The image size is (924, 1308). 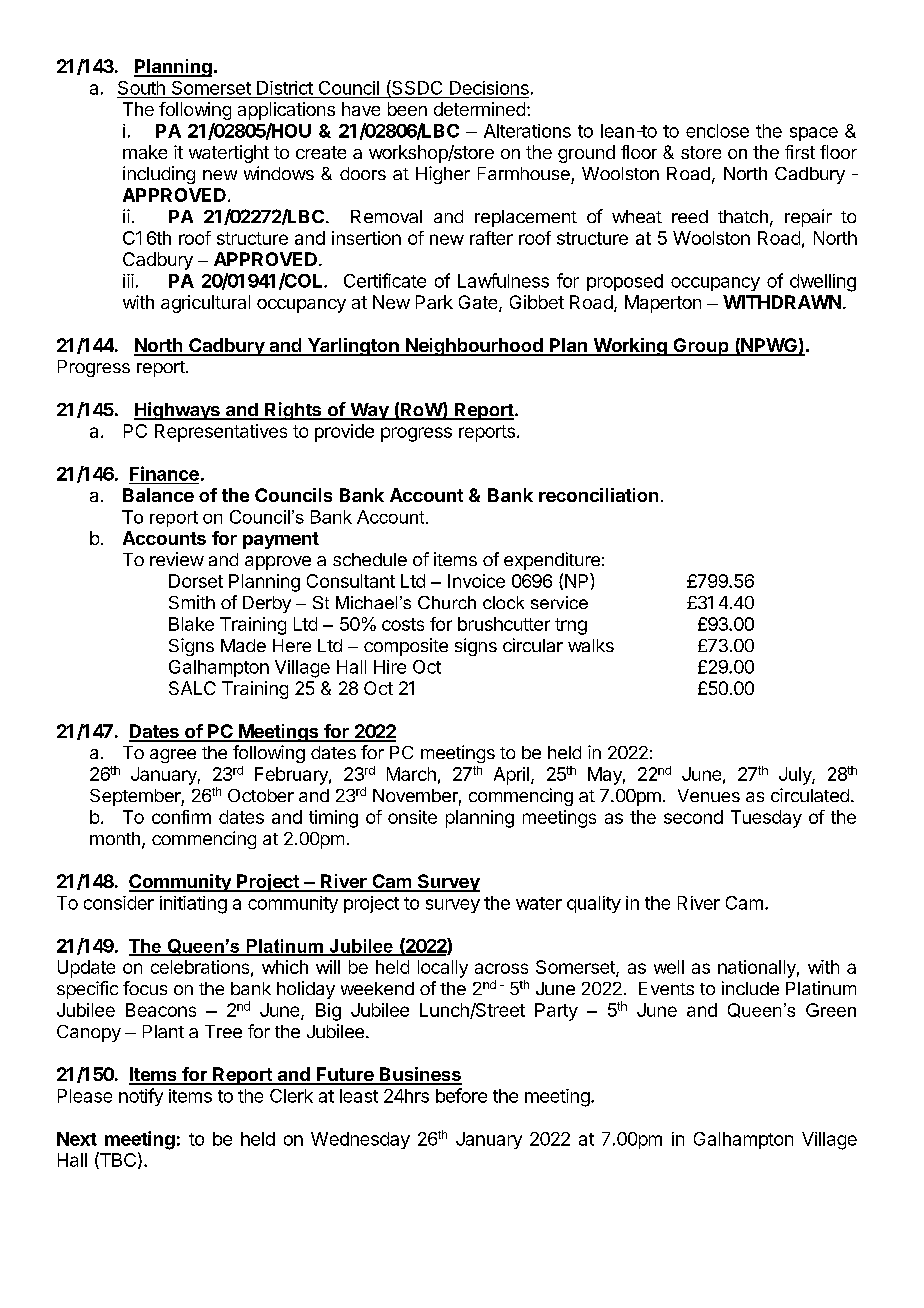 I want to click on before, so click(x=461, y=1095).
